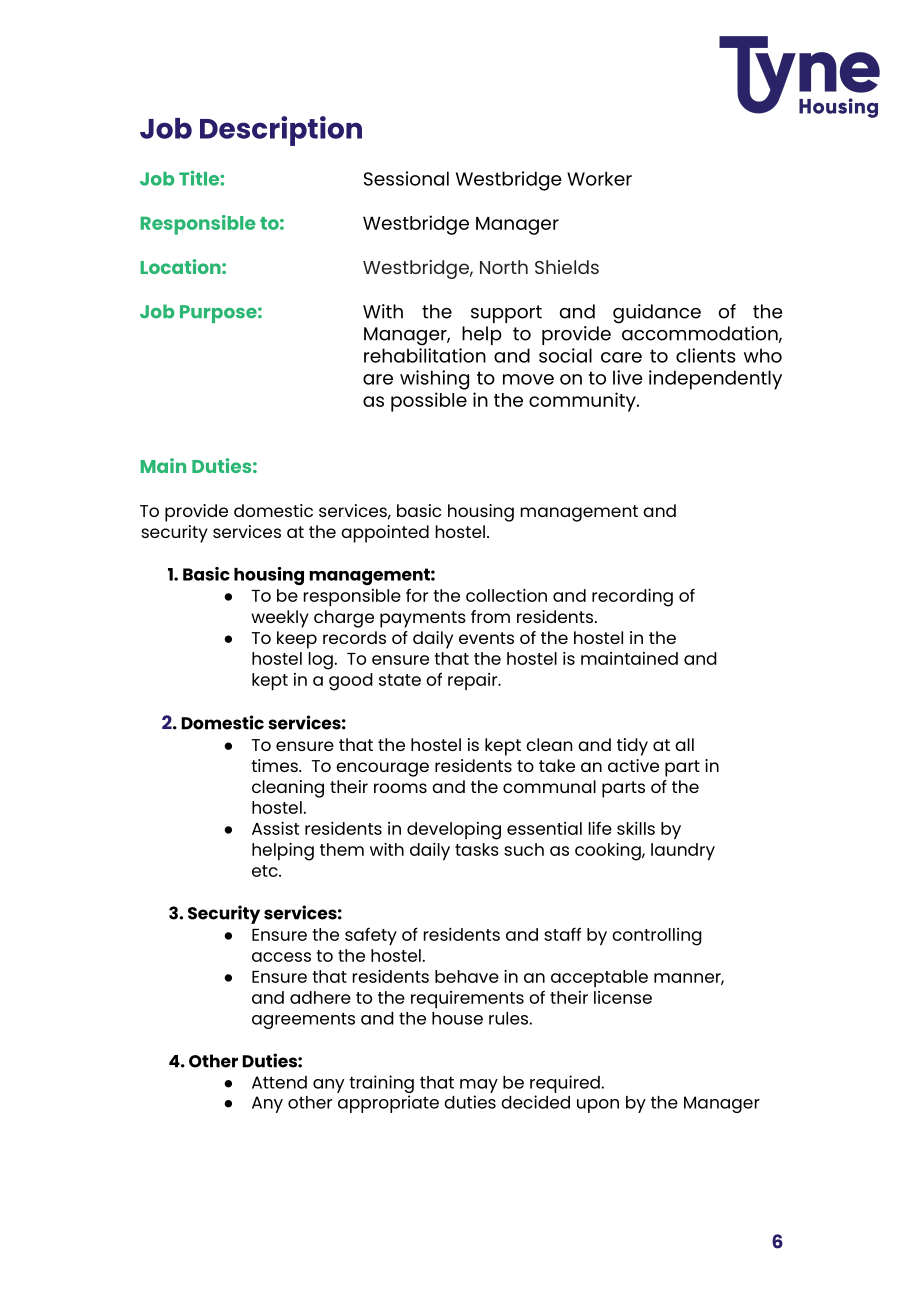 Image resolution: width=924 pixels, height=1307 pixels. What do you see at coordinates (657, 314) in the image?
I see `guidance` at bounding box center [657, 314].
